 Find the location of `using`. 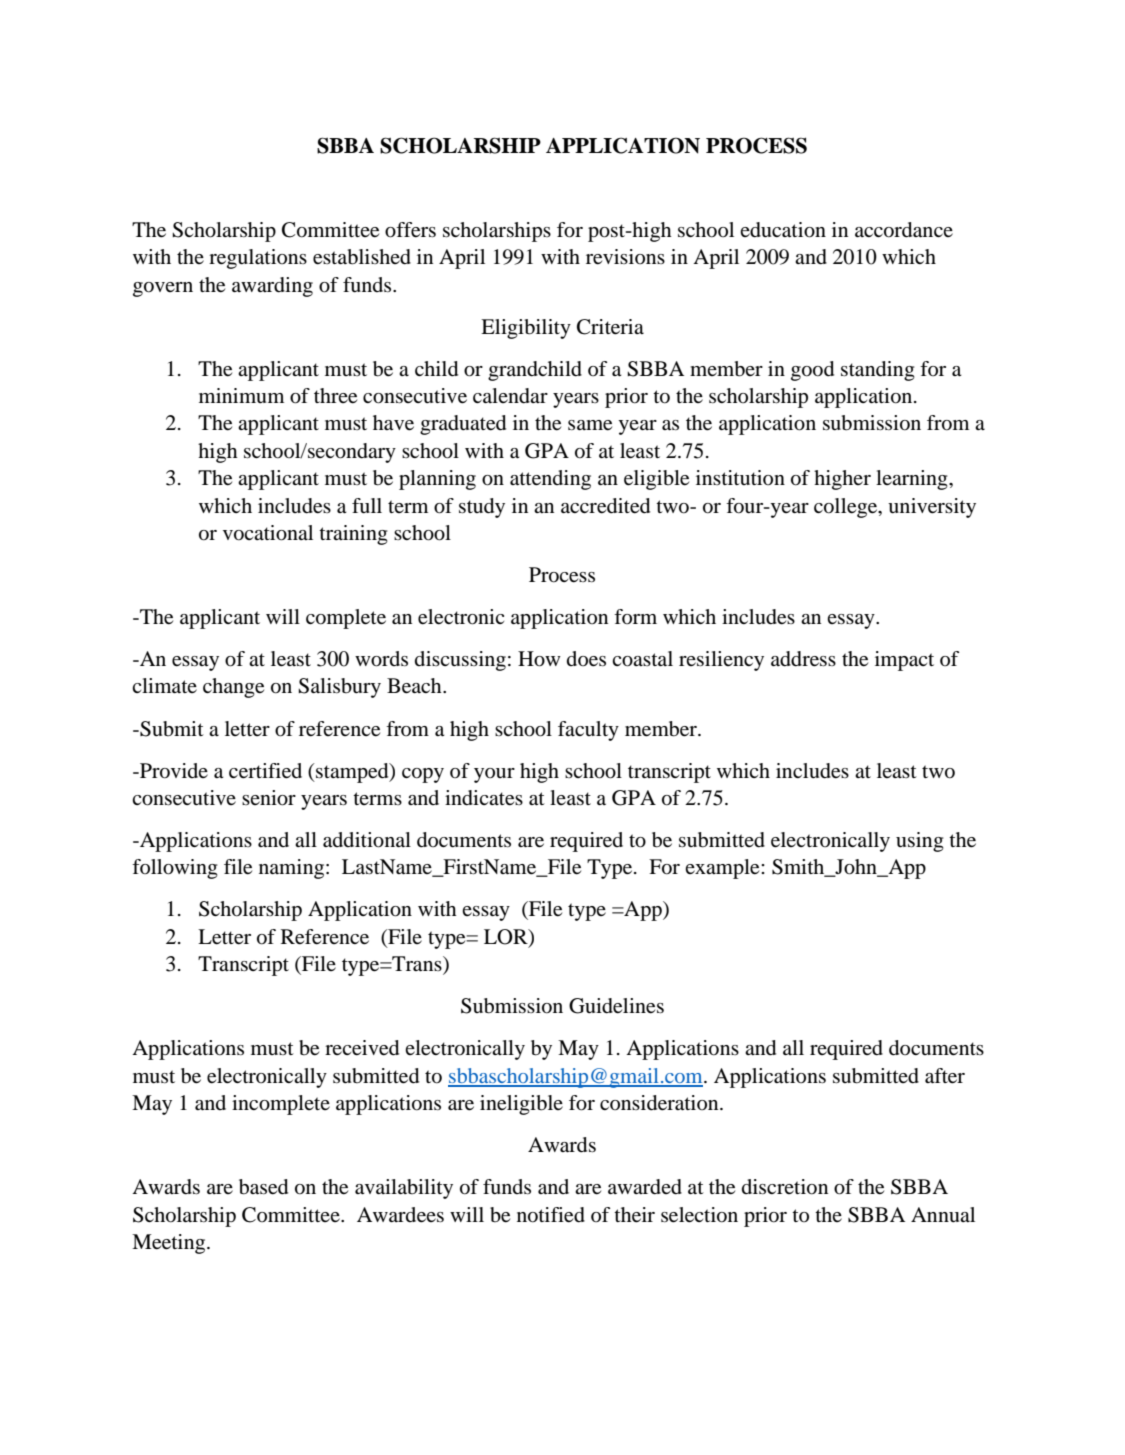

using is located at coordinates (920, 842).
